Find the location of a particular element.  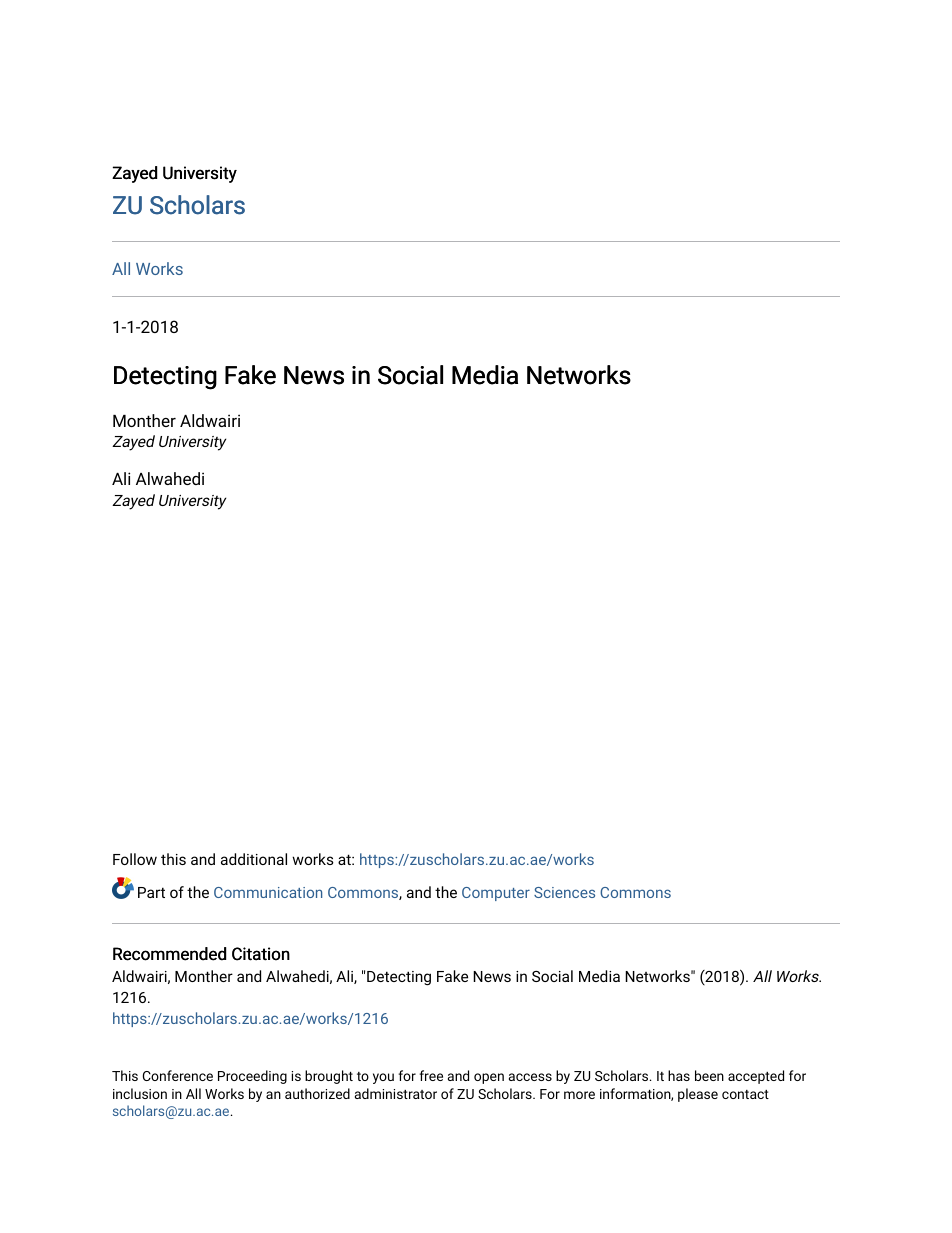

Recommended is located at coordinates (169, 954).
